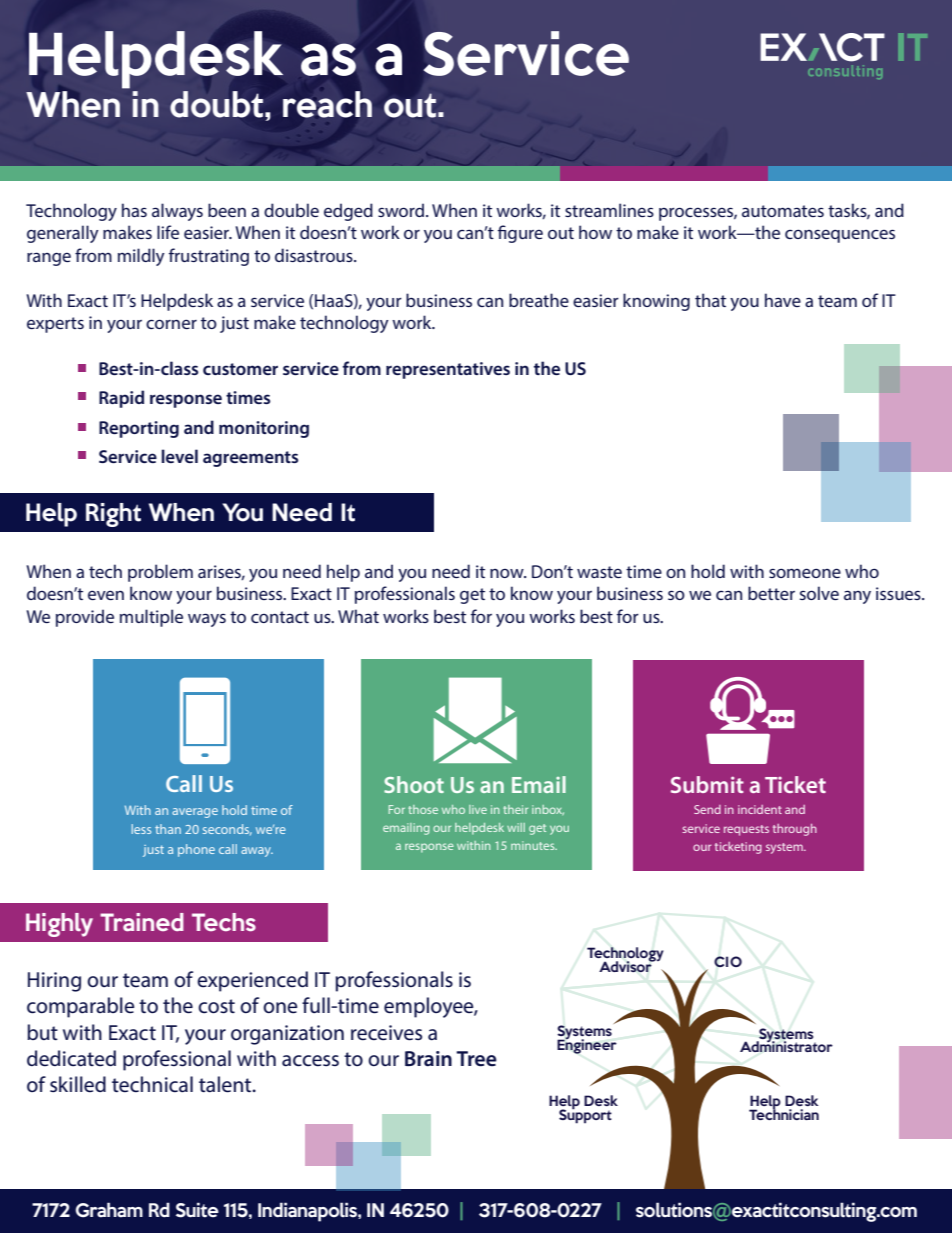 This document has height=1233, width=952. Describe the element at coordinates (218, 104) in the document. I see `doubt` at that location.
